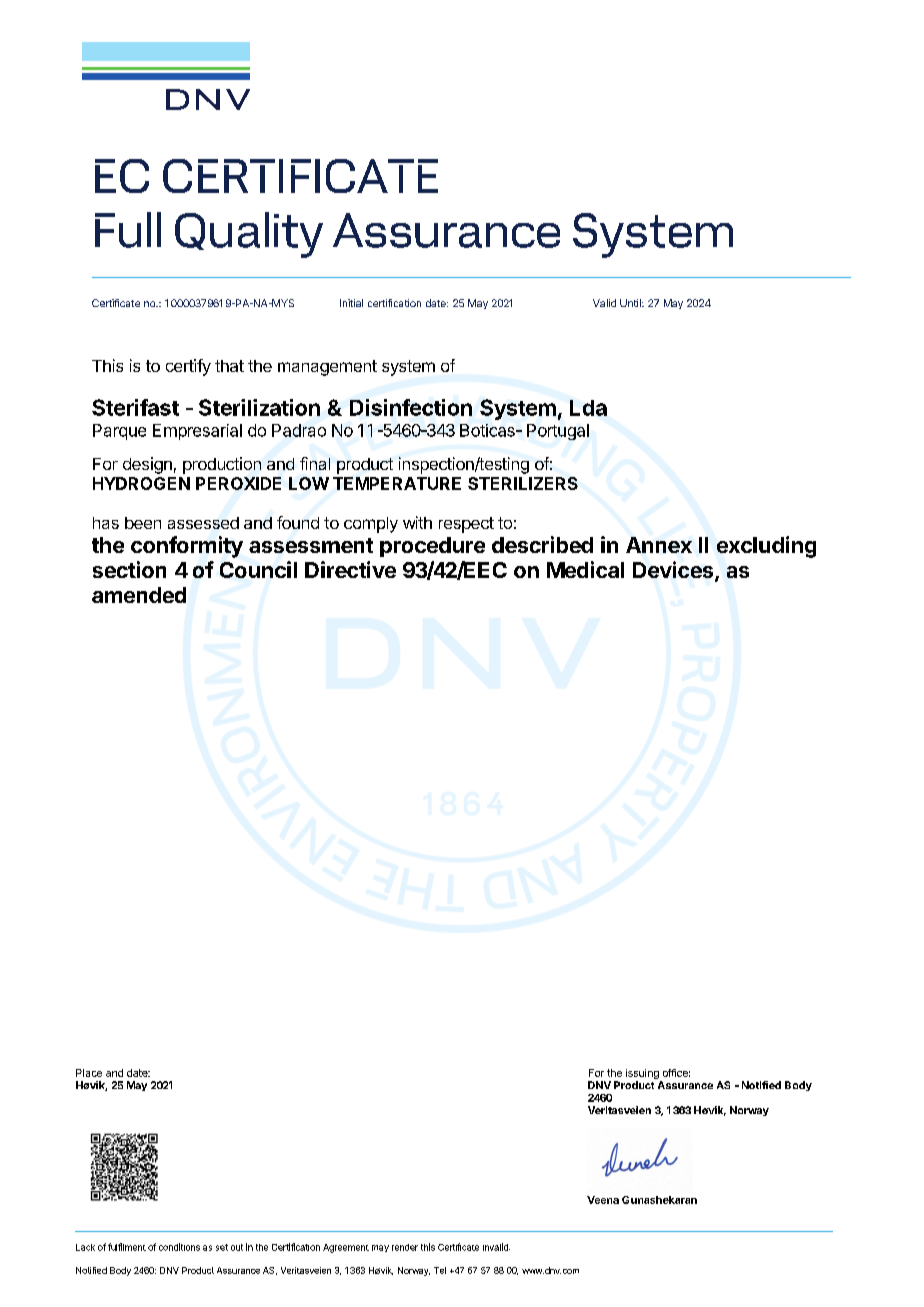  What do you see at coordinates (417, 522) in the screenshot?
I see `with` at bounding box center [417, 522].
